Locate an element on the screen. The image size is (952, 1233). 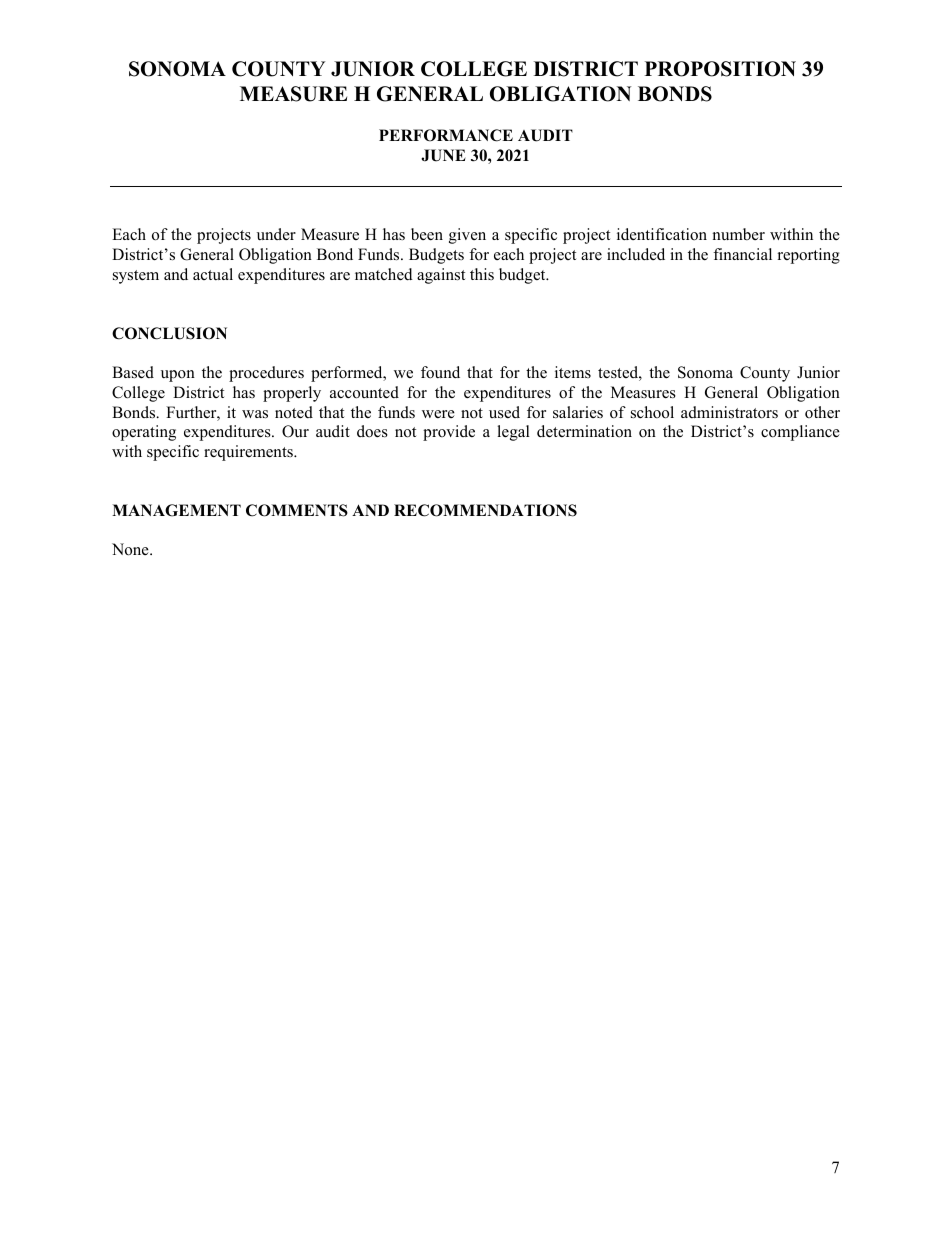
RECOMMENDATIONS is located at coordinates (485, 510).
